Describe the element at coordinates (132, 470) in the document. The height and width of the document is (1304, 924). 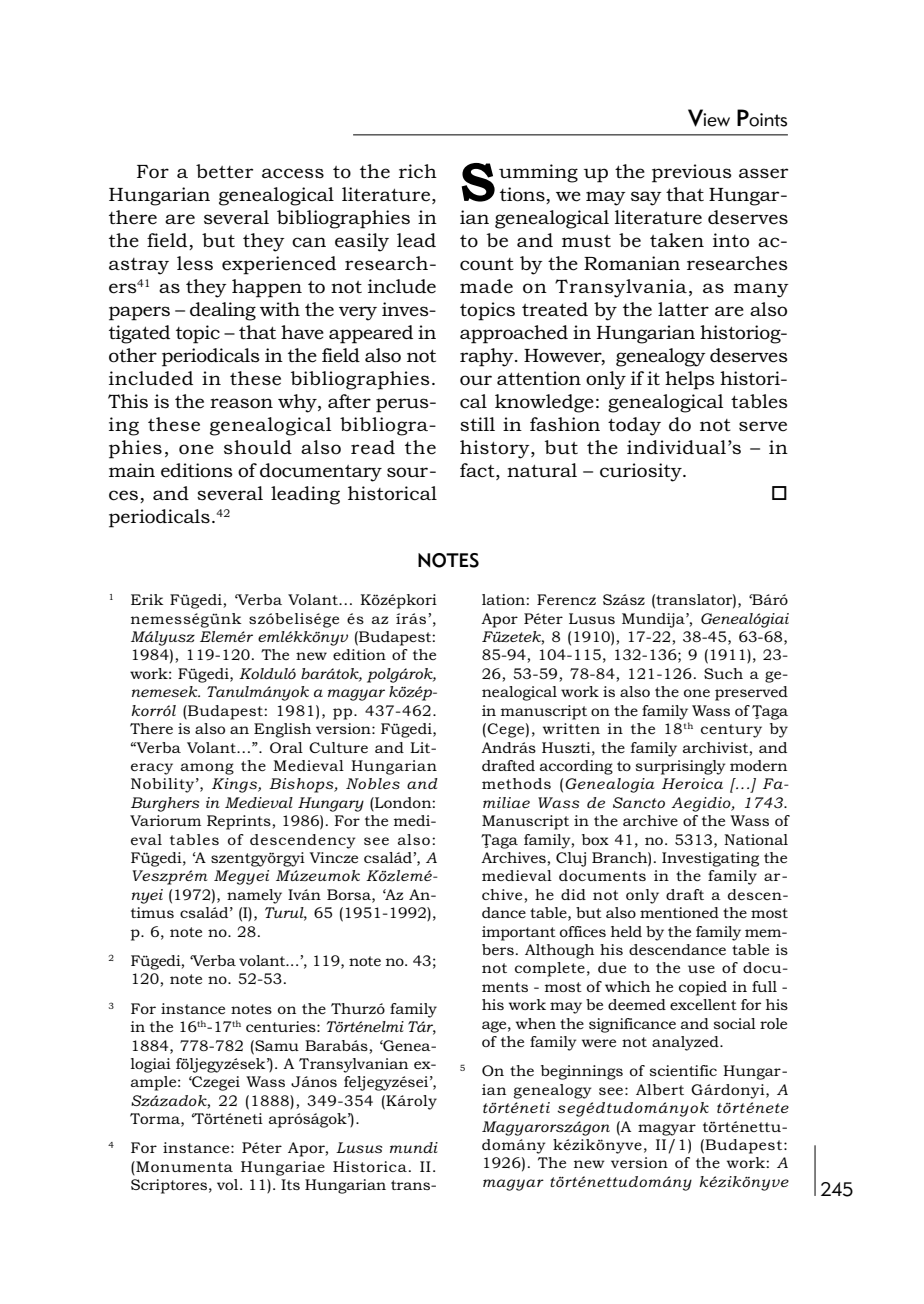
I see `main` at that location.
